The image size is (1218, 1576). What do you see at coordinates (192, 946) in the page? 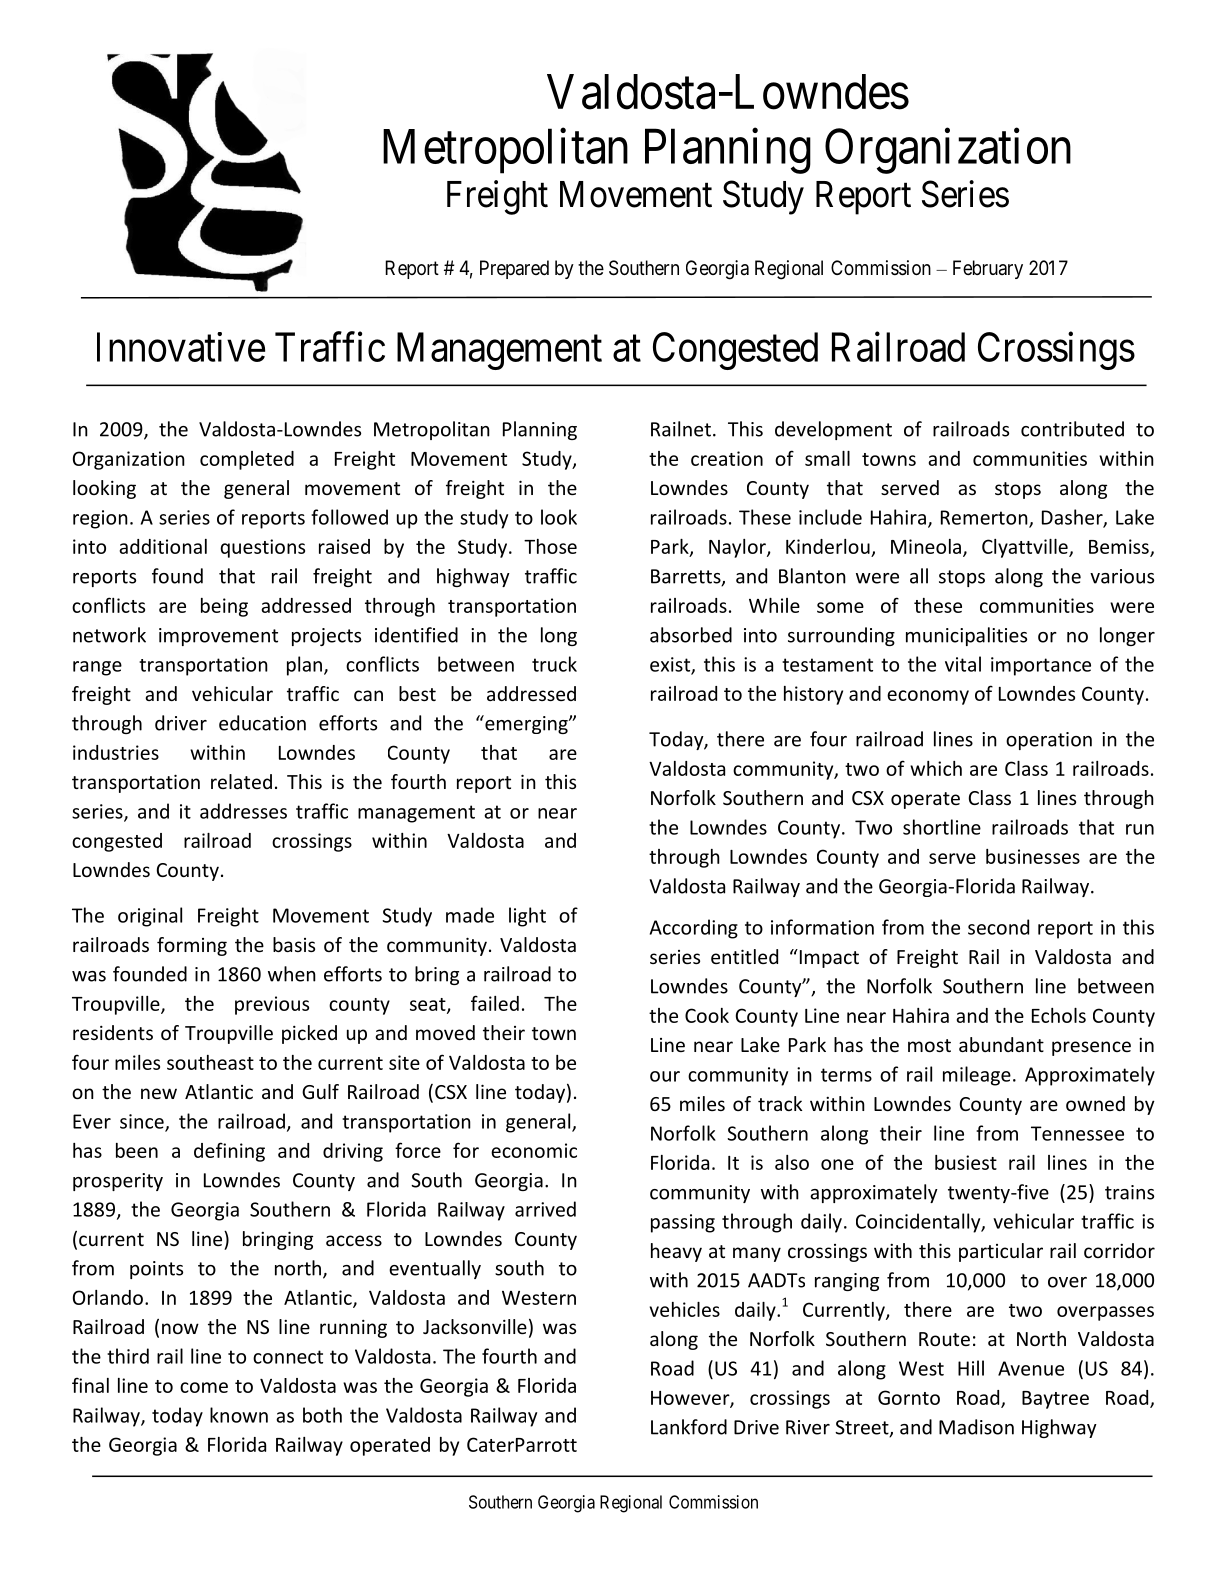
I see `forming` at bounding box center [192, 946].
